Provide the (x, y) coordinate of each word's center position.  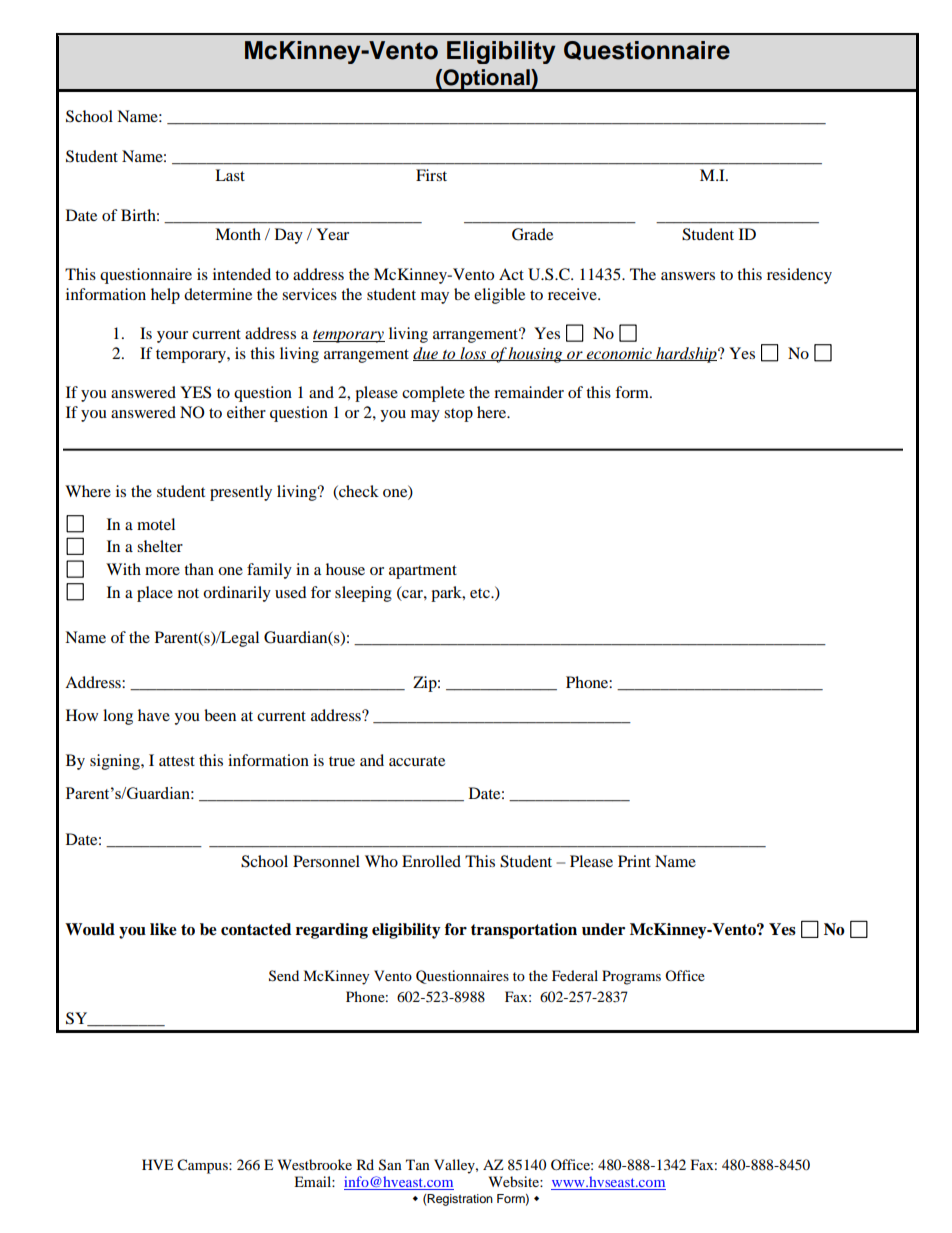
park (447, 594)
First (431, 175)
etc (481, 593)
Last (230, 175)
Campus (203, 1166)
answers (688, 276)
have (154, 715)
